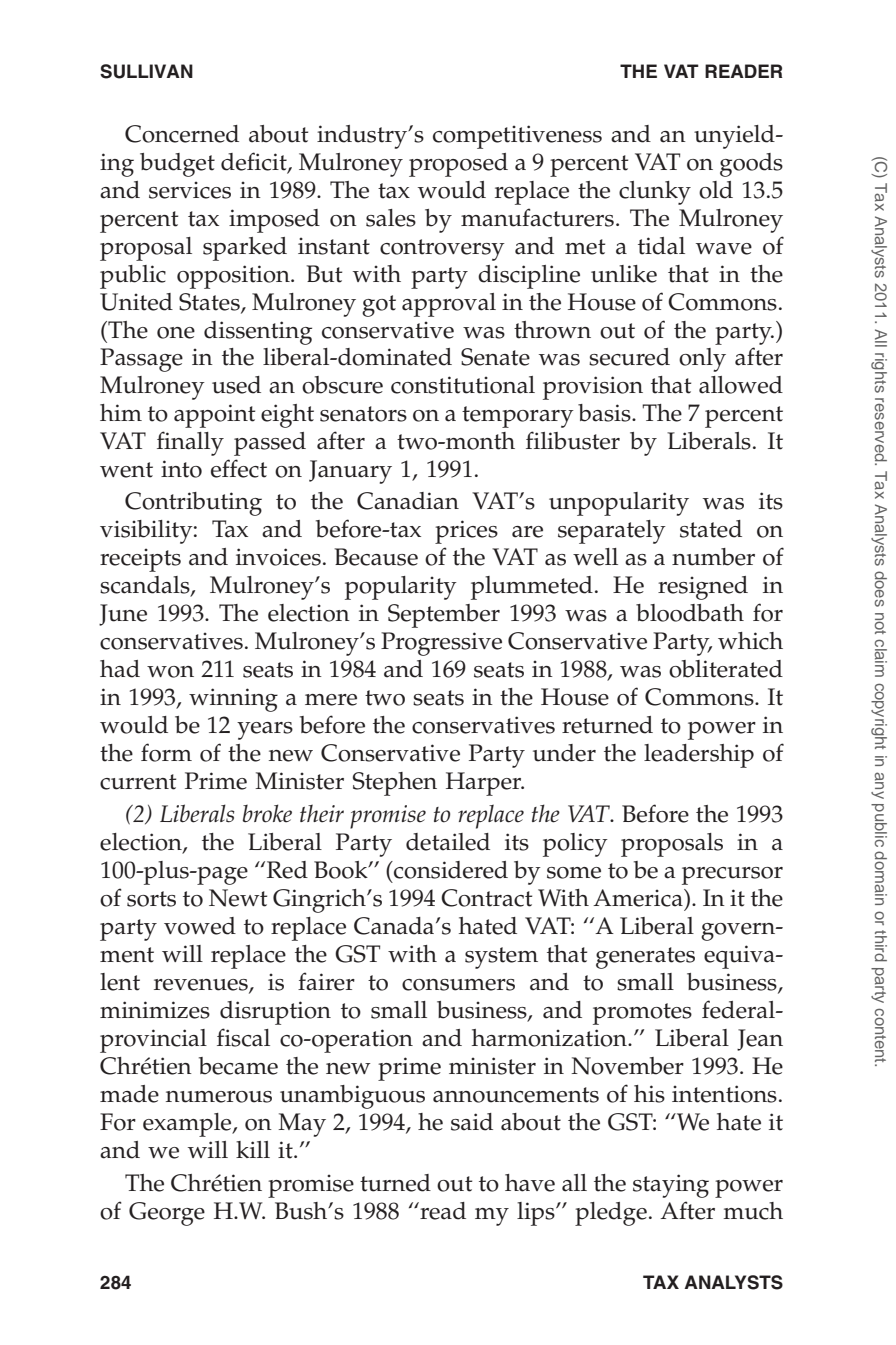 This document has height=1345, width=896. I want to click on only, so click(702, 360).
